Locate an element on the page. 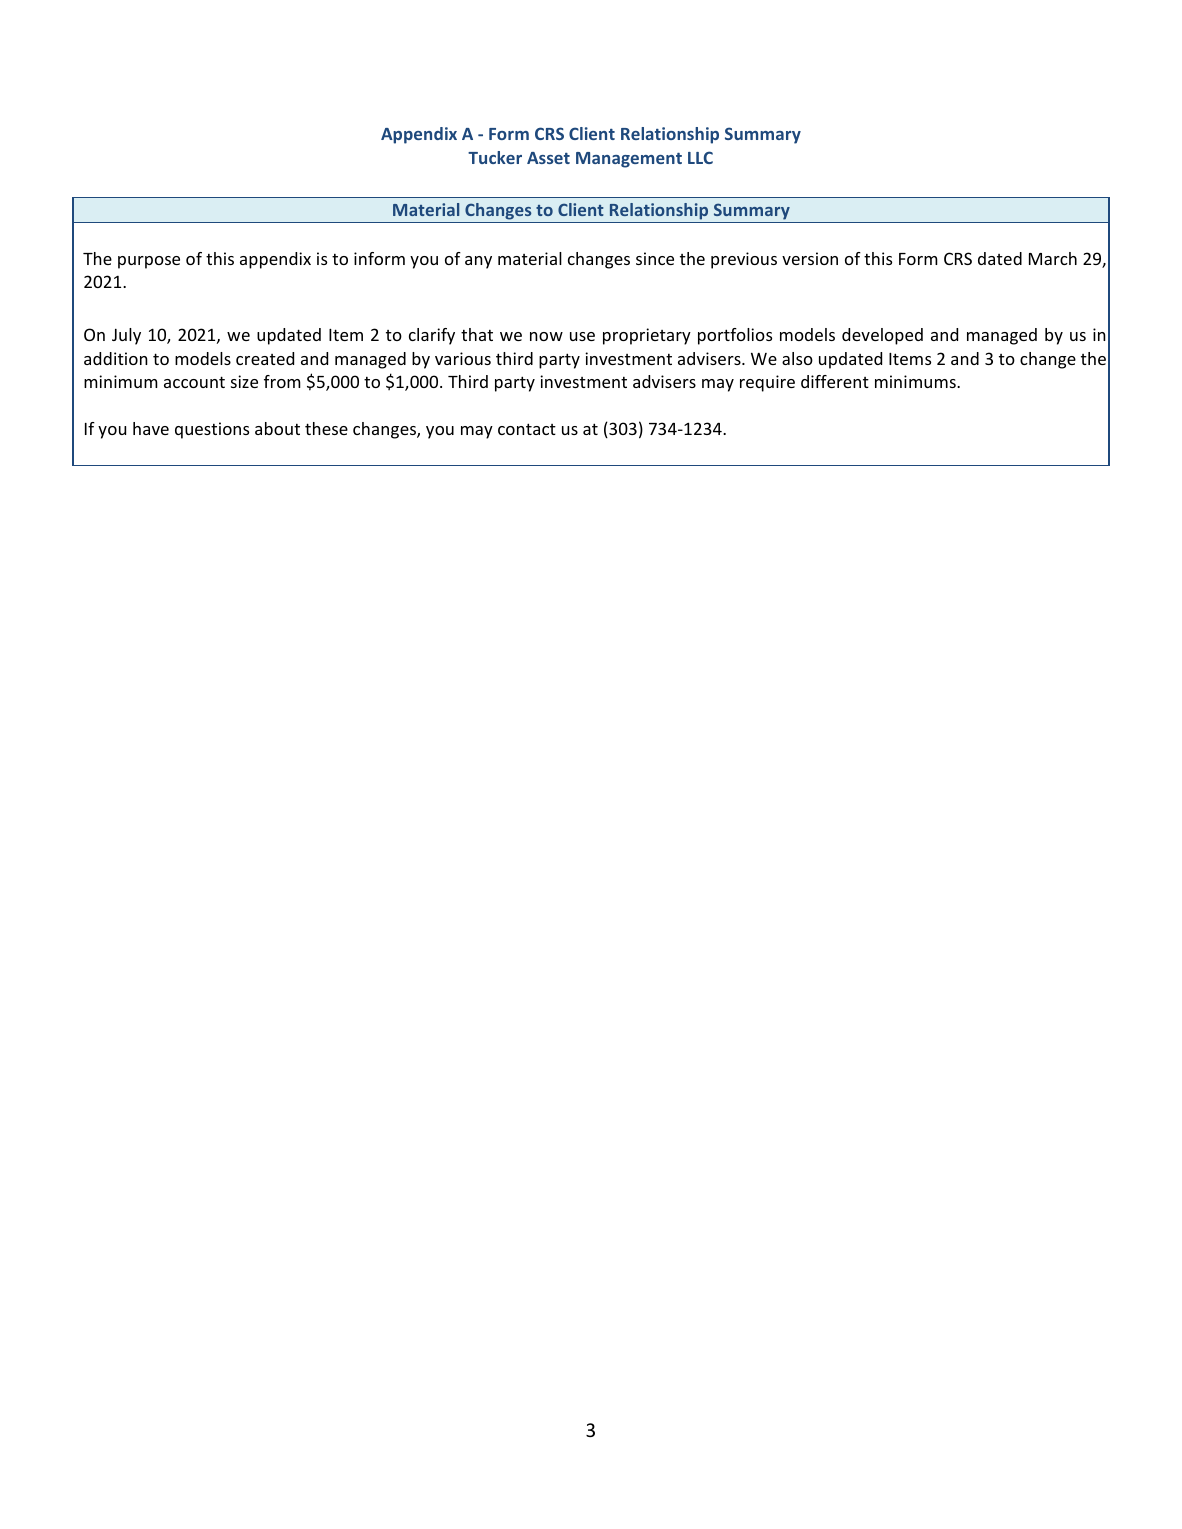 Image resolution: width=1182 pixels, height=1529 pixels. also is located at coordinates (797, 358).
